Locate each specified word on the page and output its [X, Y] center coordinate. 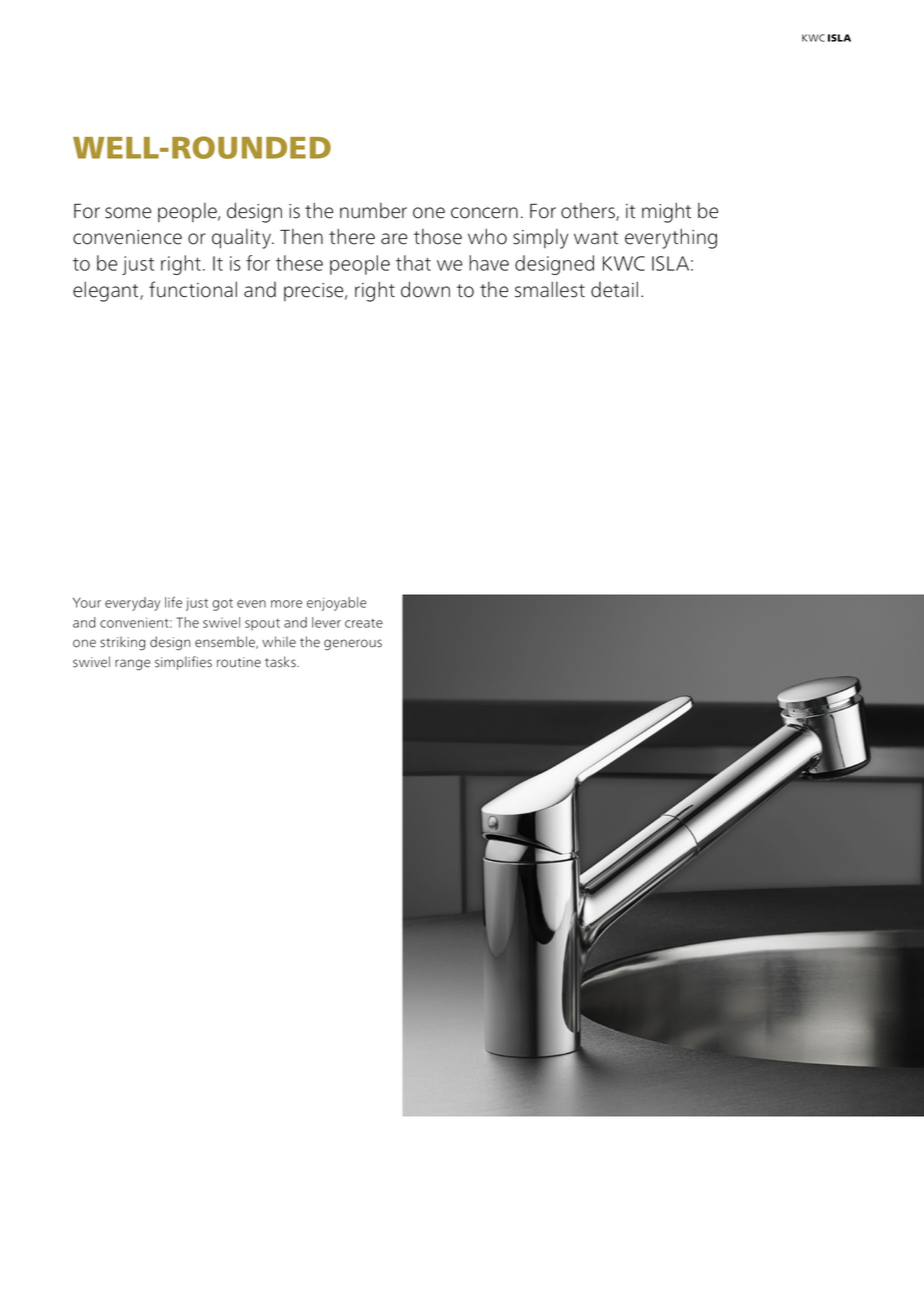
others [589, 212]
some [128, 213]
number [373, 211]
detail [614, 289]
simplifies [183, 663]
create [364, 623]
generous [353, 645]
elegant [107, 291]
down [425, 289]
